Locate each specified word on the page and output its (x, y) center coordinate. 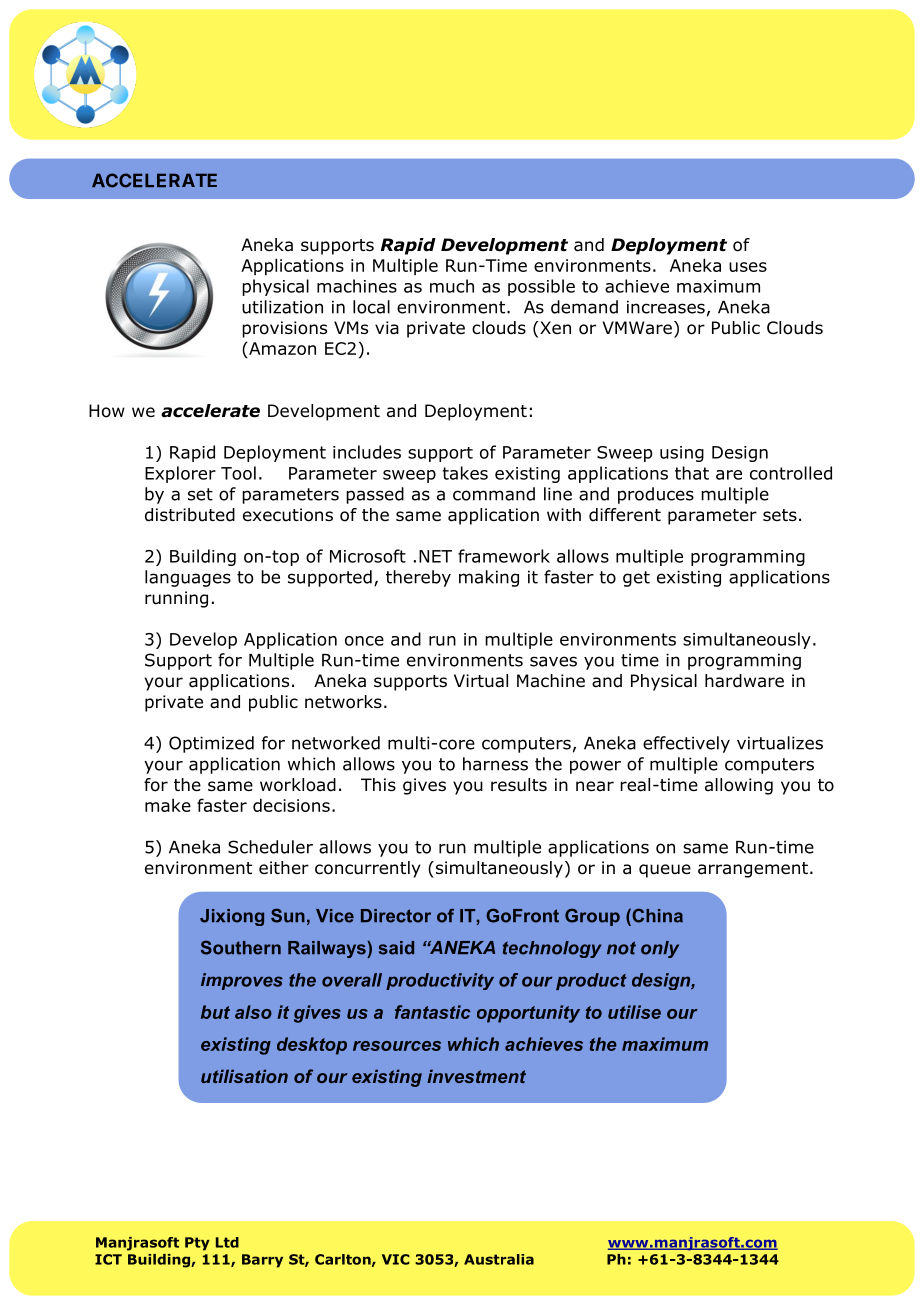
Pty (197, 1244)
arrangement (753, 870)
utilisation (244, 1076)
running (176, 599)
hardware (744, 681)
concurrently (368, 869)
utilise (634, 1012)
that (692, 473)
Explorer (180, 474)
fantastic (433, 1012)
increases (666, 307)
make (168, 805)
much (452, 286)
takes (465, 473)
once (364, 641)
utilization (282, 307)
